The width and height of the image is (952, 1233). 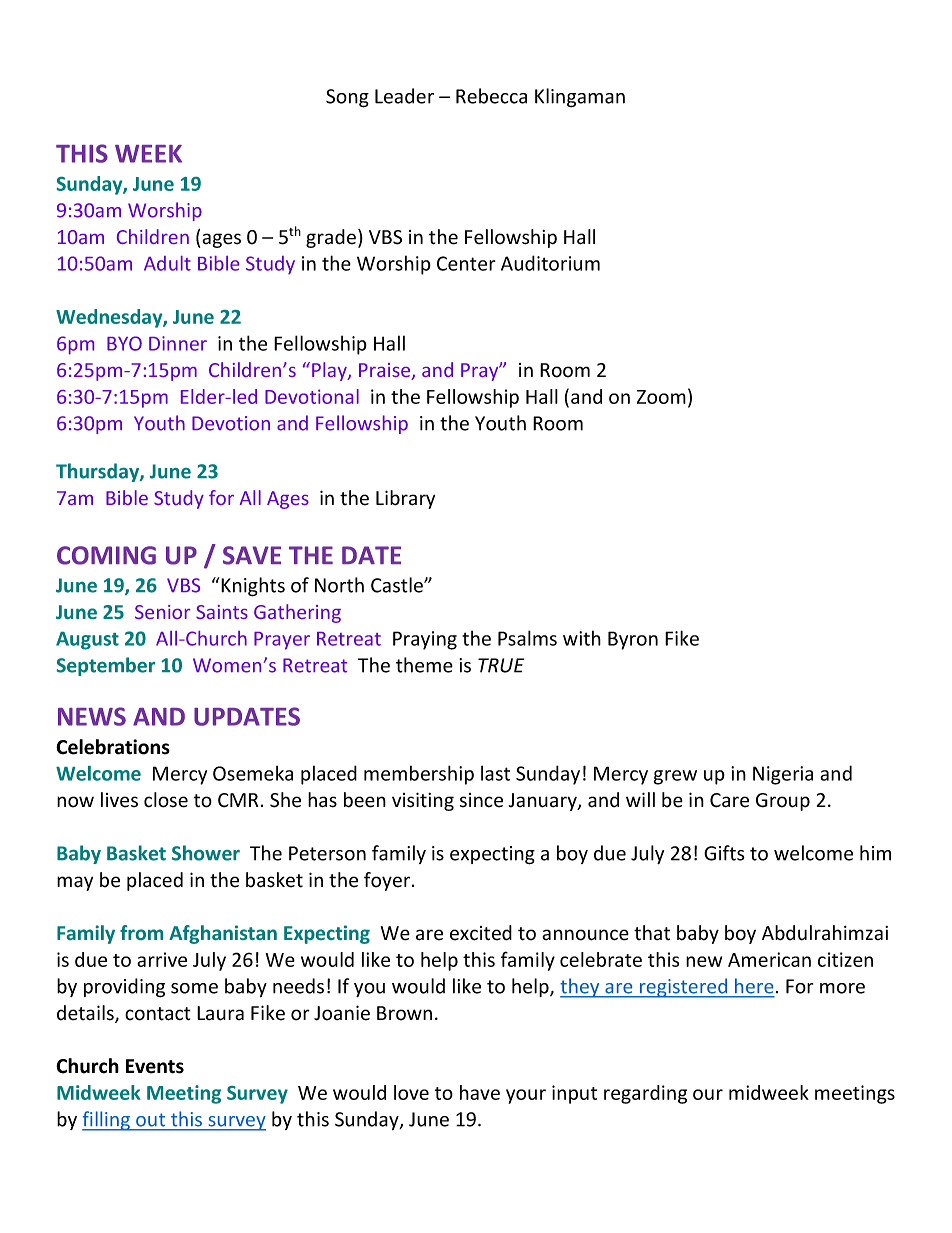 I want to click on Song, so click(x=347, y=98).
